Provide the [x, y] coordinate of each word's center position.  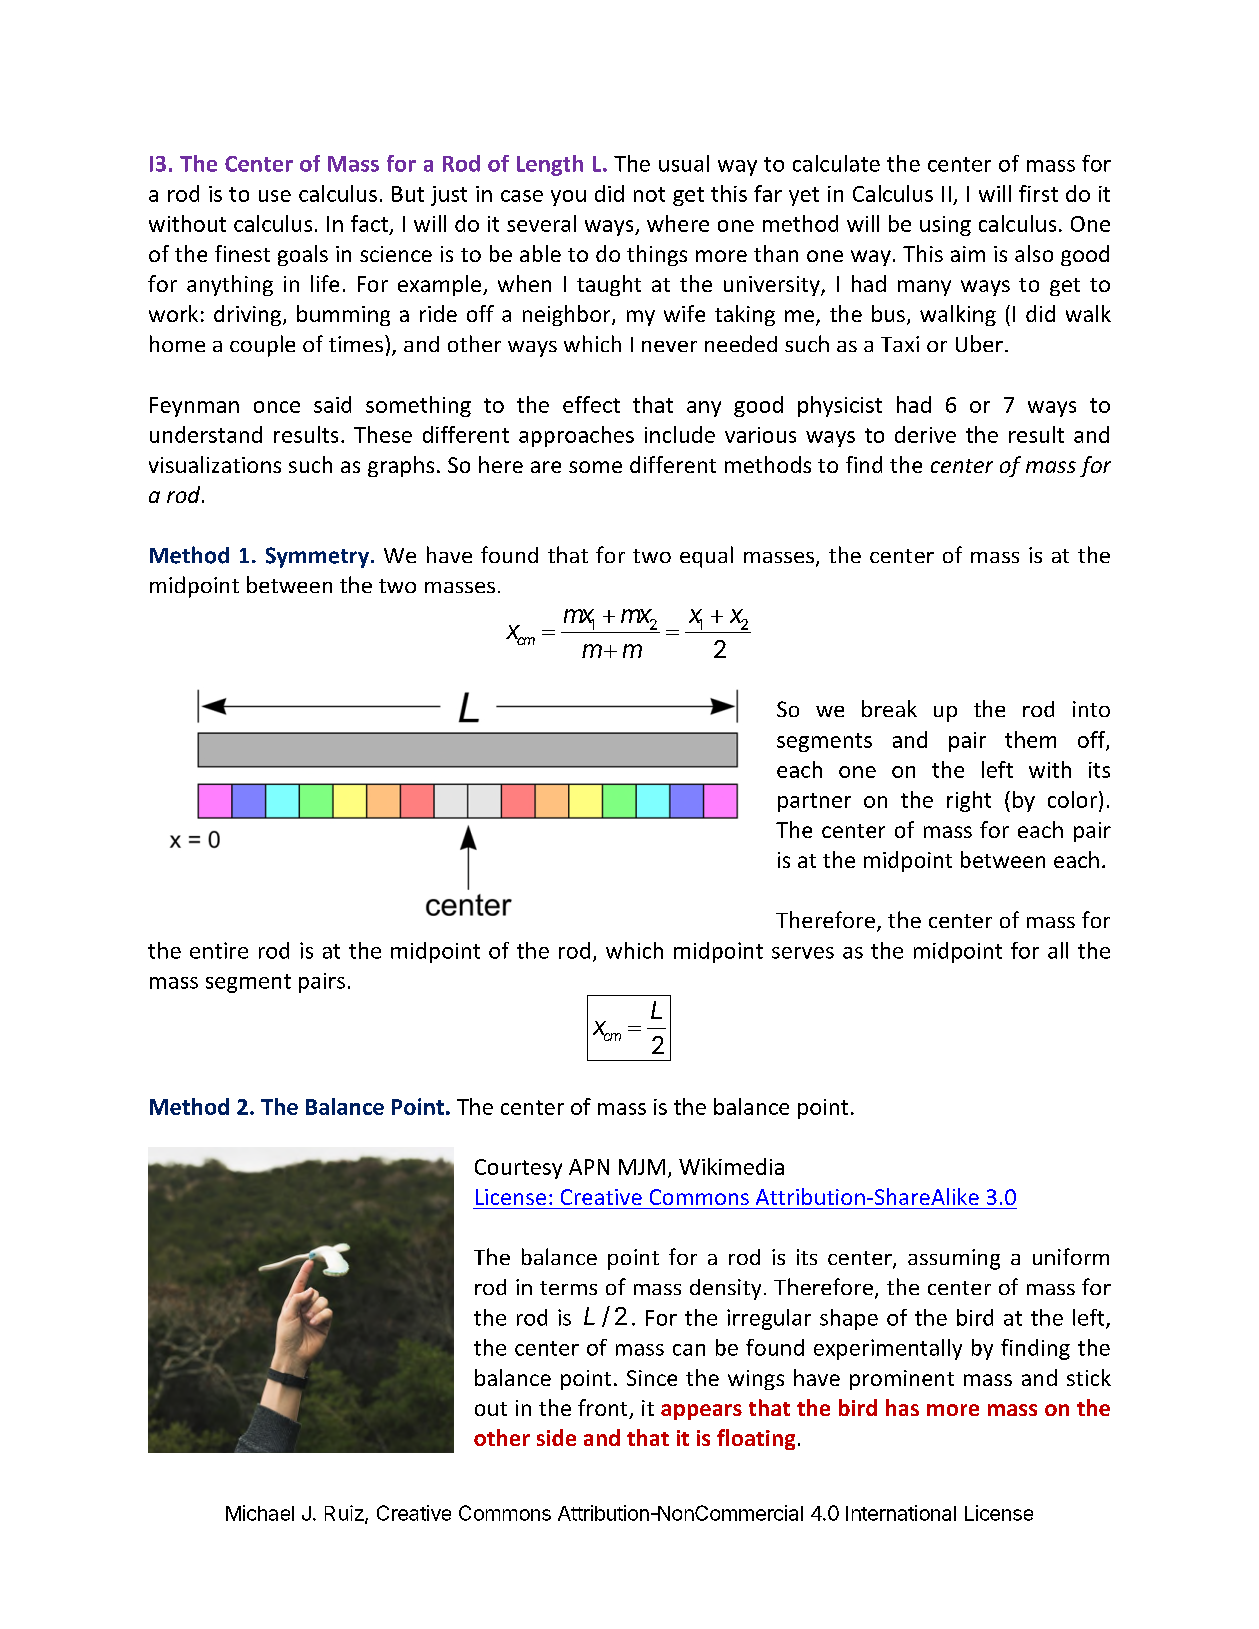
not [649, 194]
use [275, 196]
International [901, 1513]
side [556, 1437]
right [969, 801]
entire [219, 950]
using [945, 226]
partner [814, 802]
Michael [260, 1513]
